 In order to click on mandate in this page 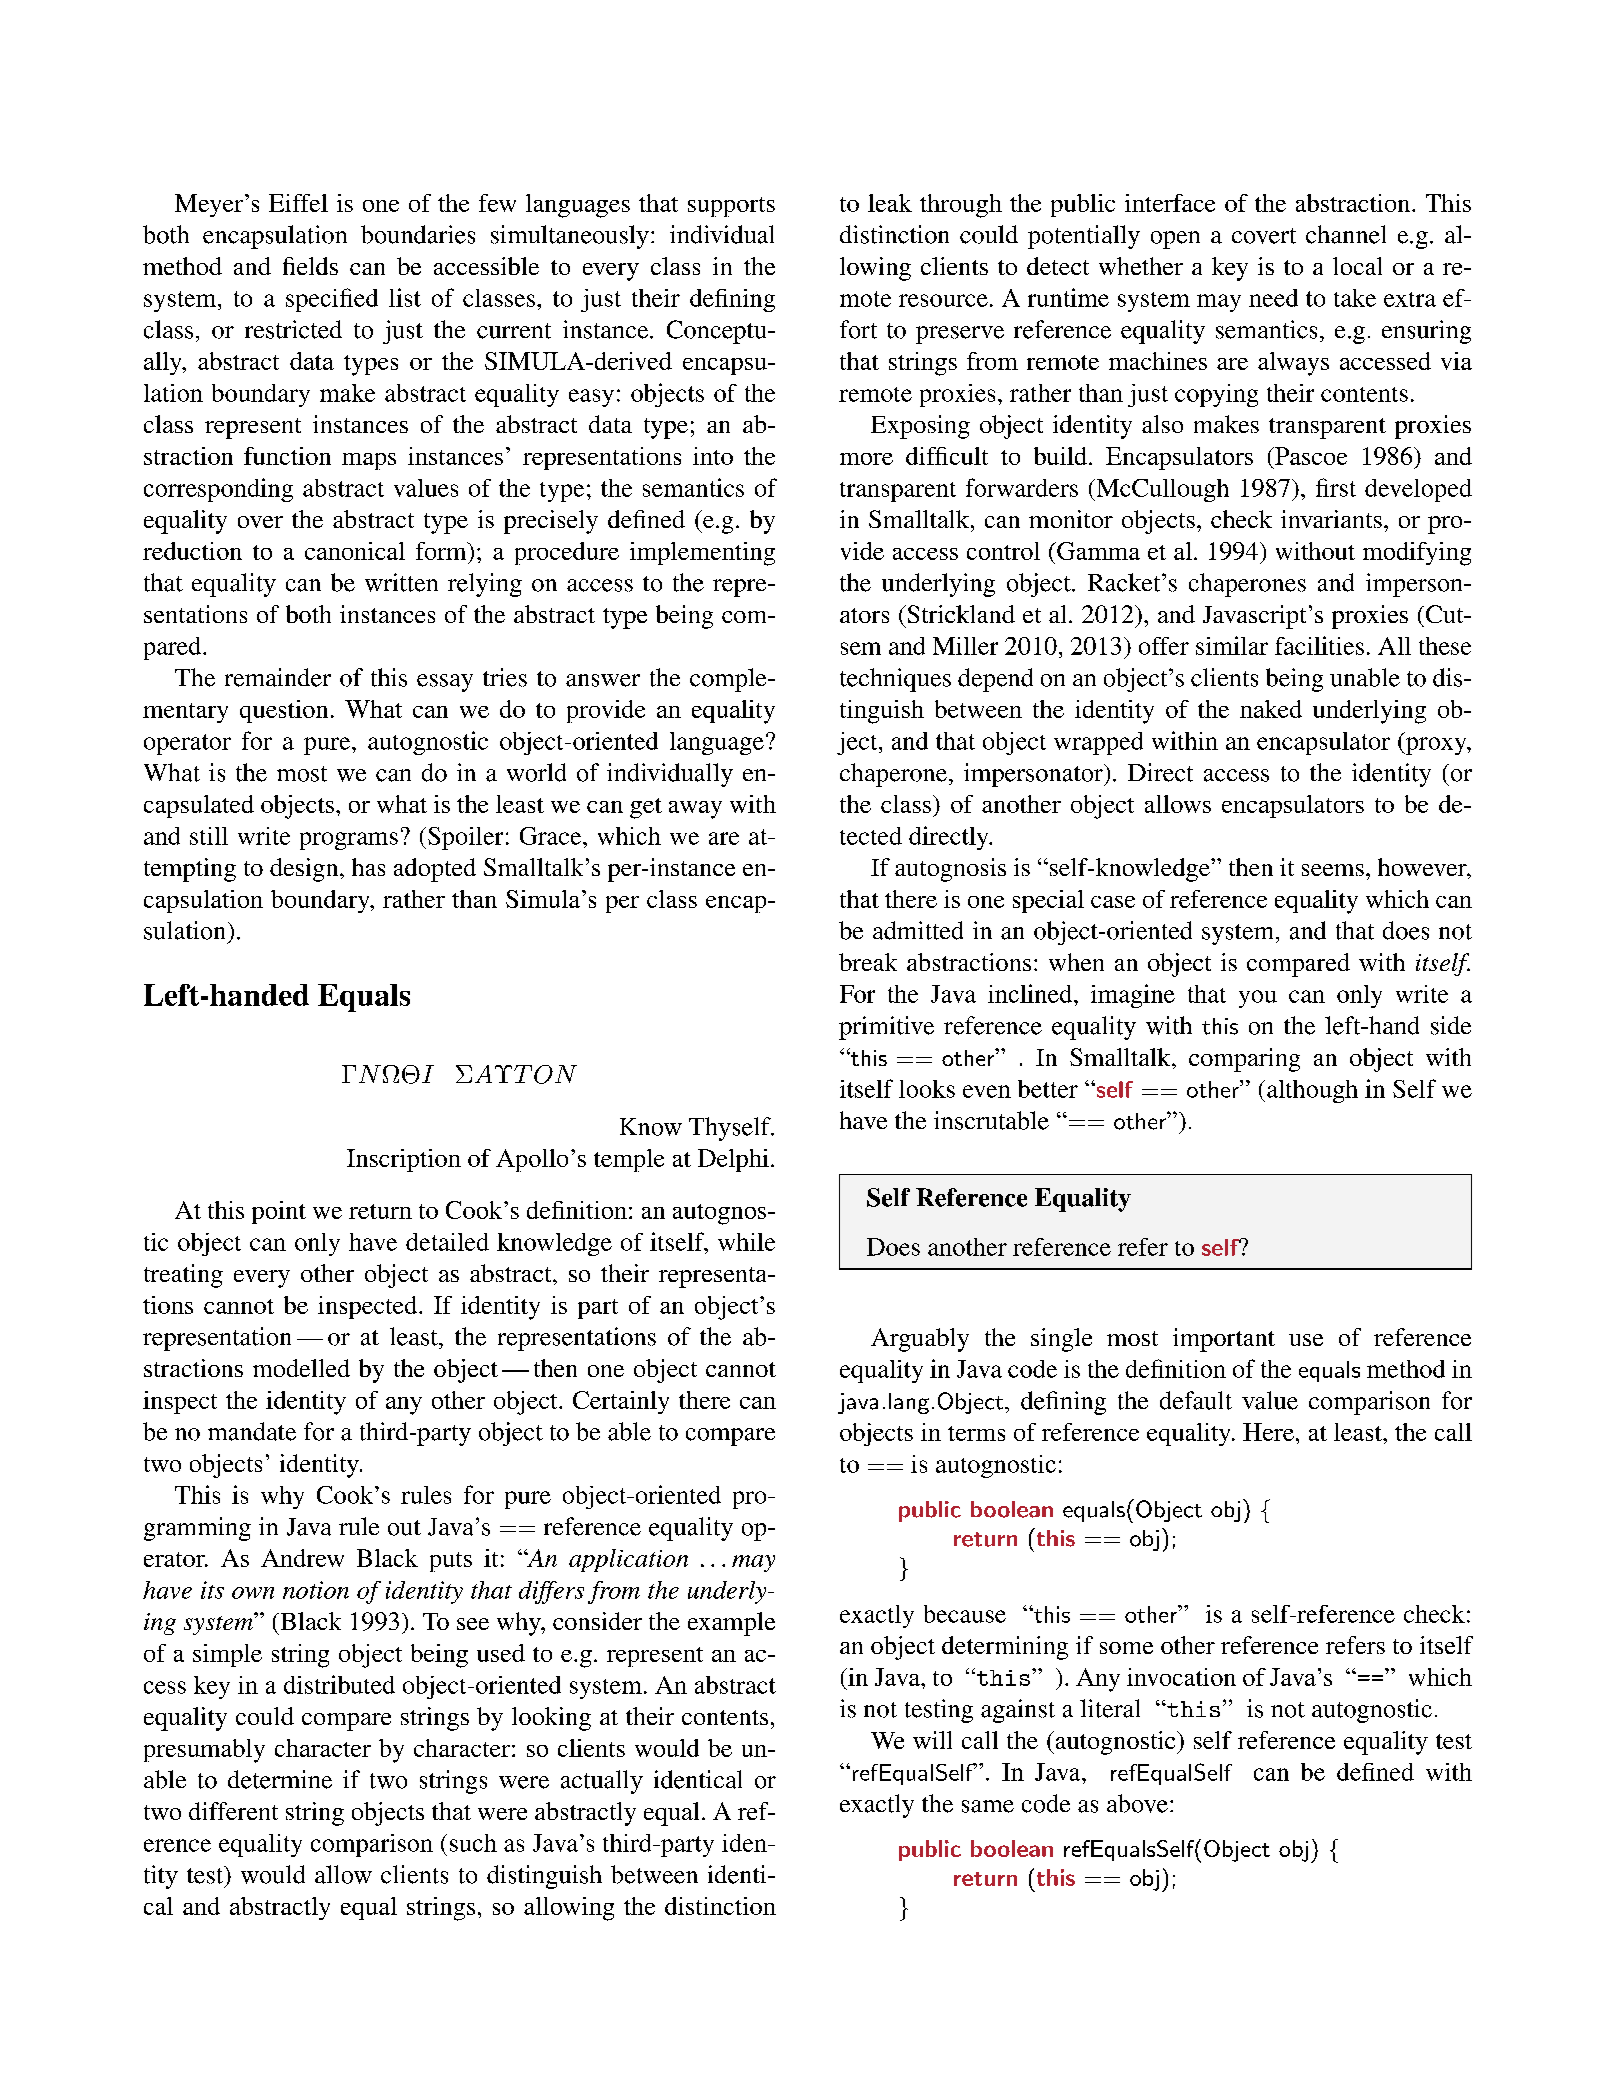, I will do `click(252, 1431)`.
